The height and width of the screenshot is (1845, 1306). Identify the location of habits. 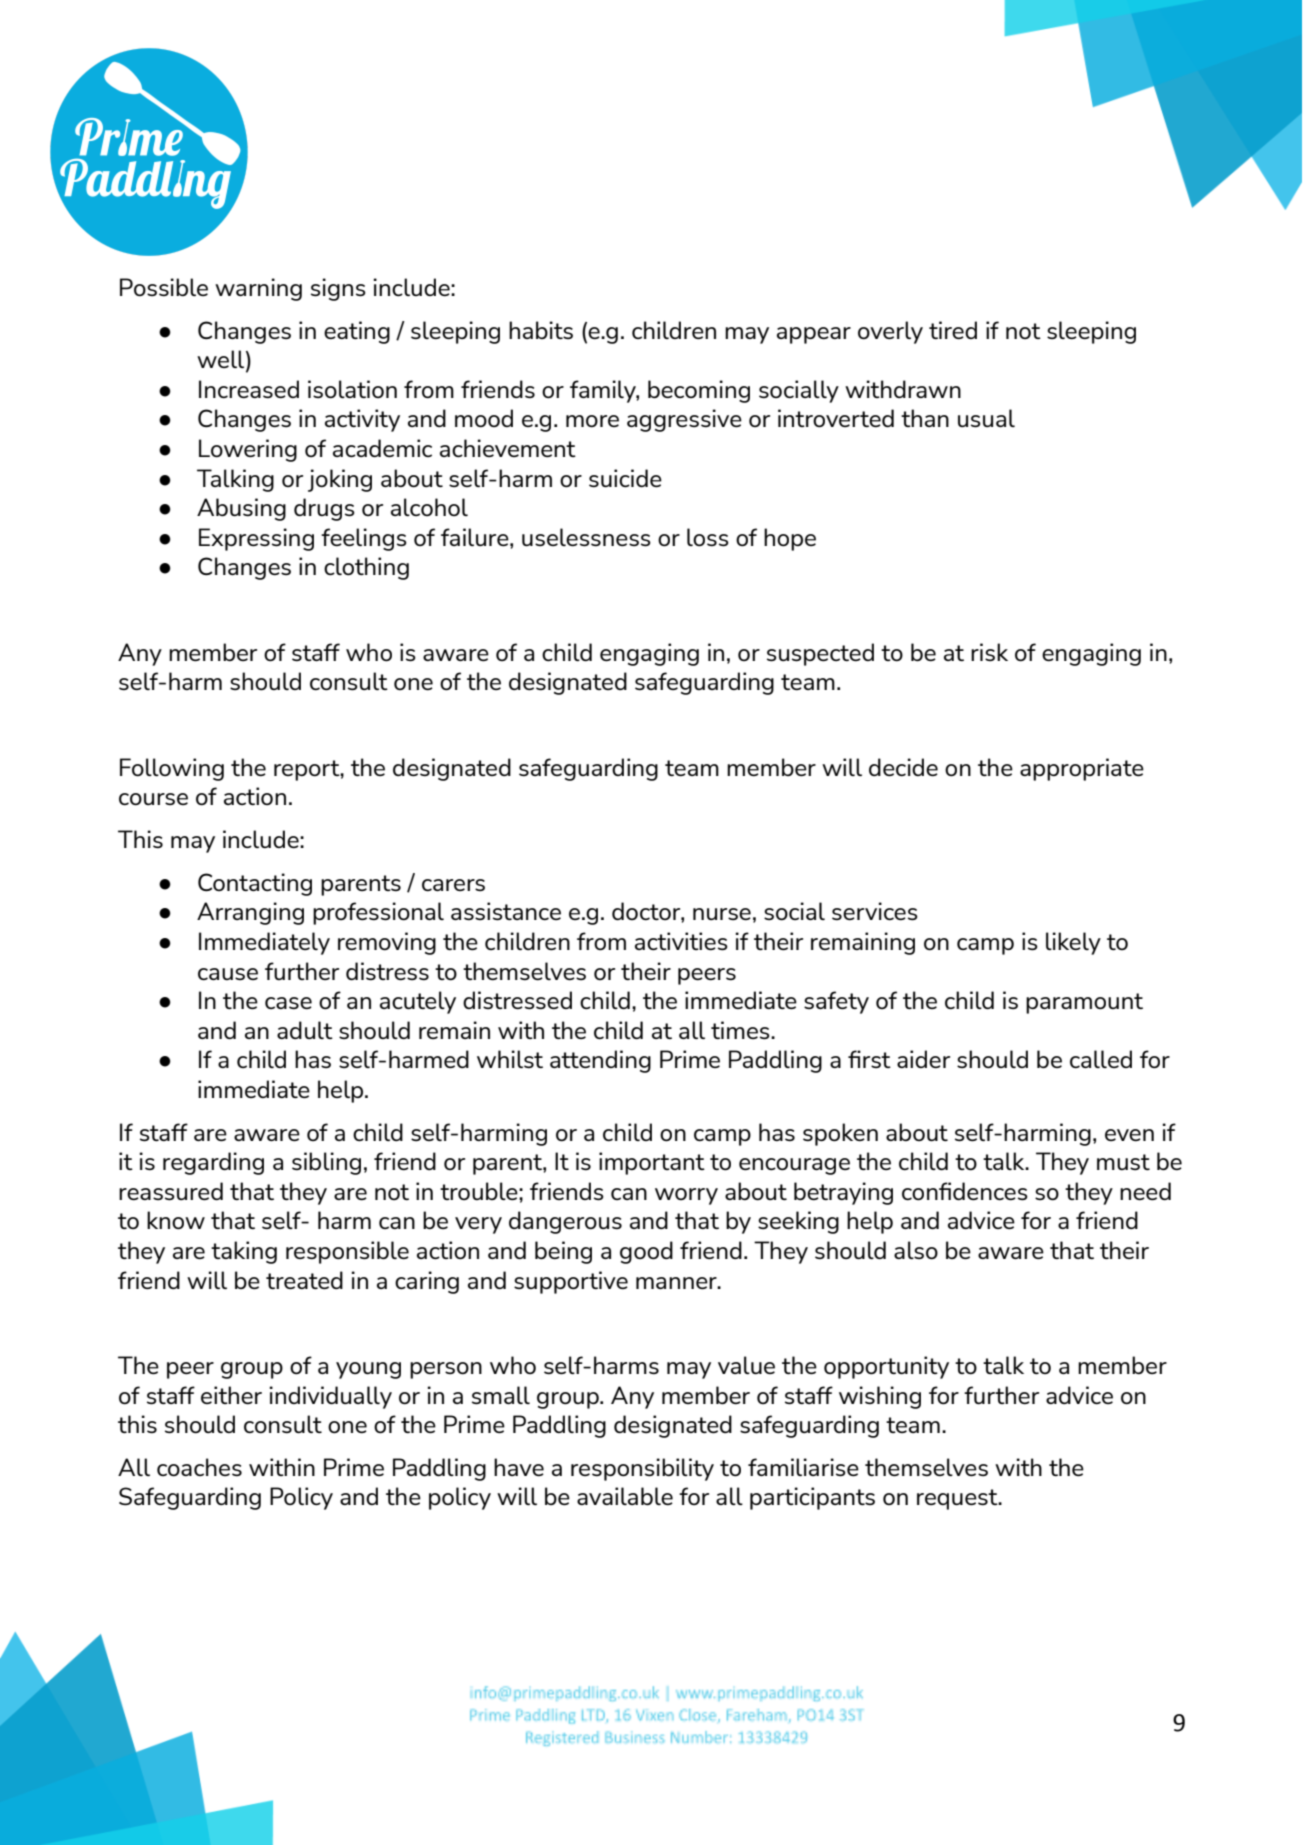
(541, 330).
